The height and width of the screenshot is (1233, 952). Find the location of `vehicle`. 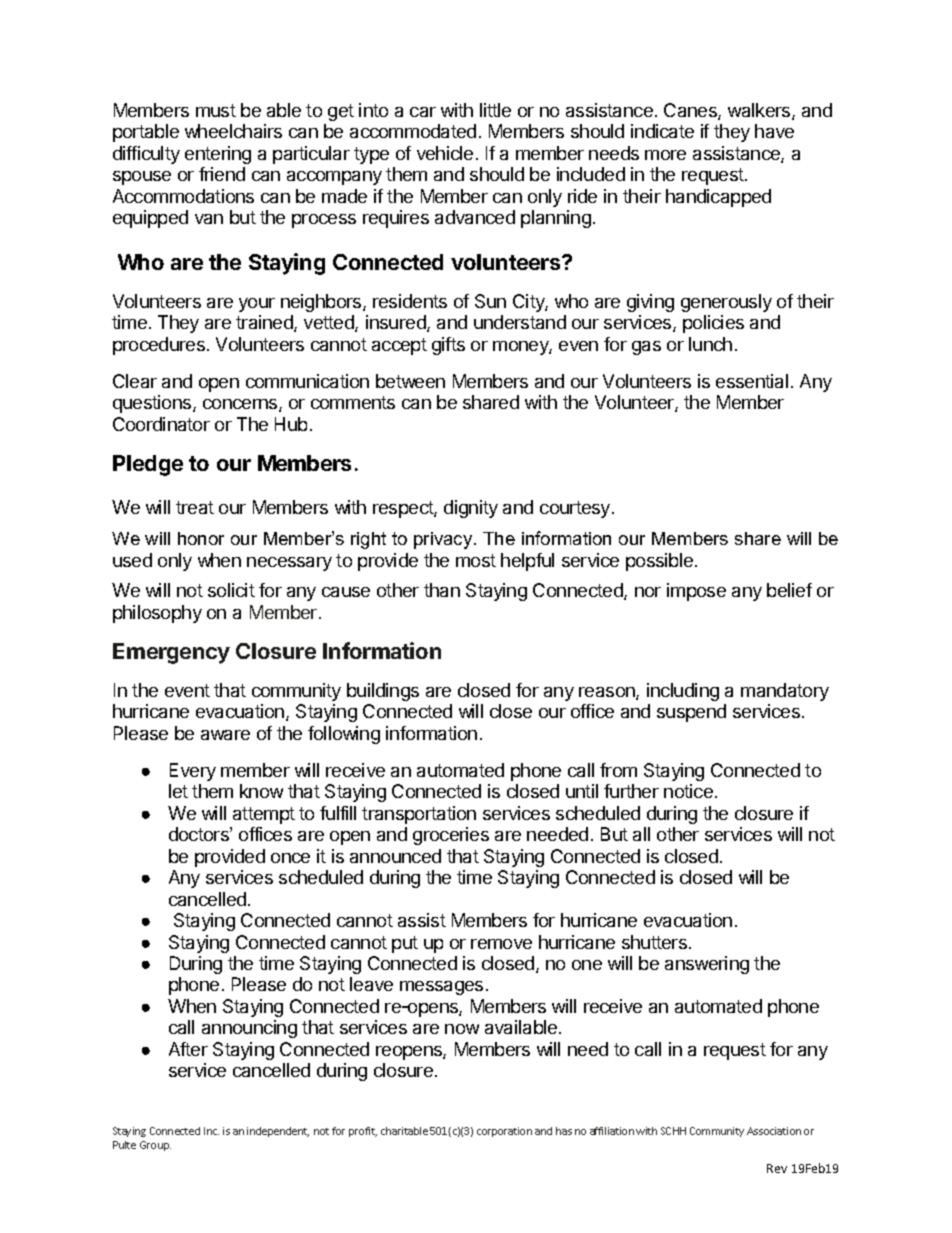

vehicle is located at coordinates (445, 153).
